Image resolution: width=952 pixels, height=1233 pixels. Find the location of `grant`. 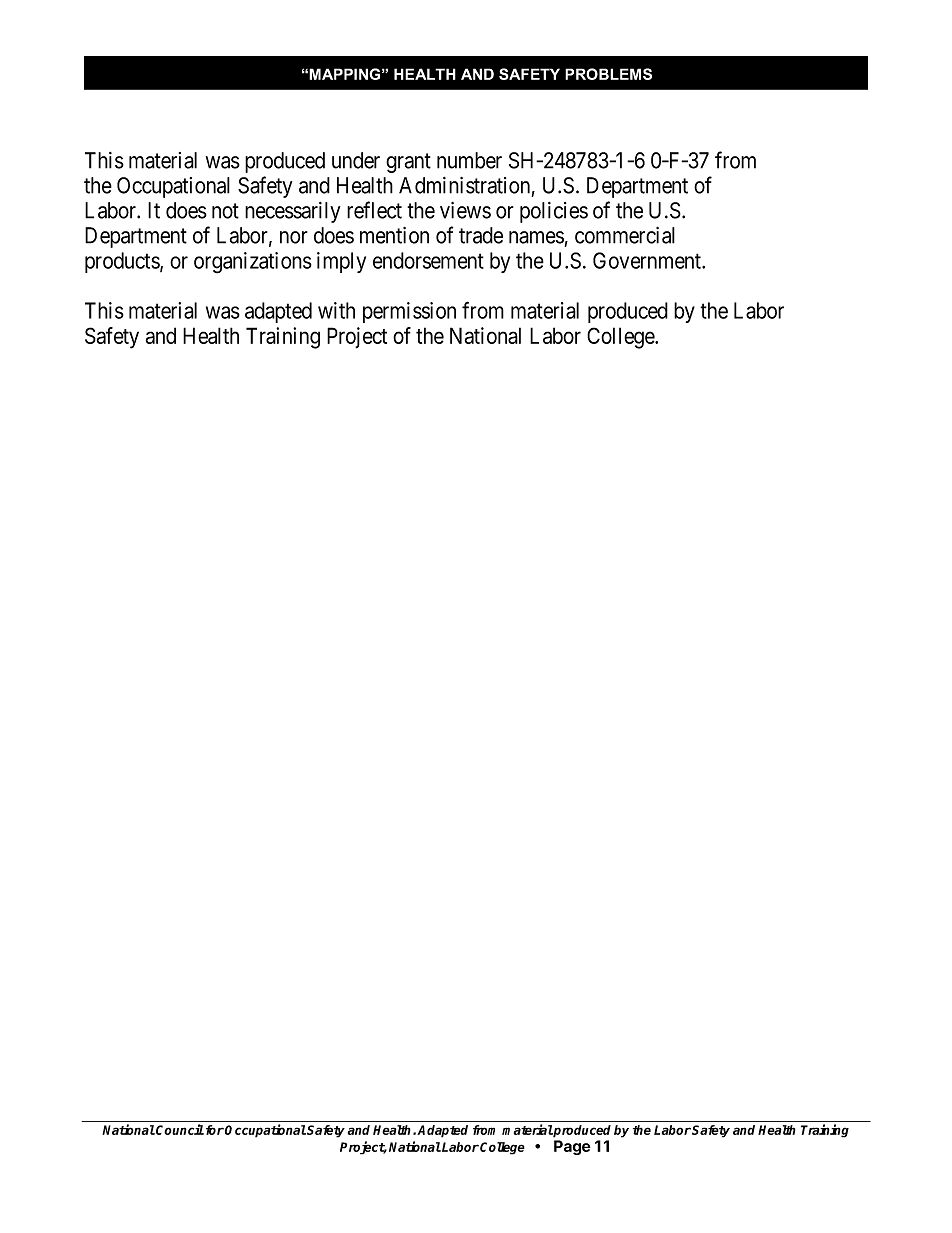

grant is located at coordinates (408, 163).
